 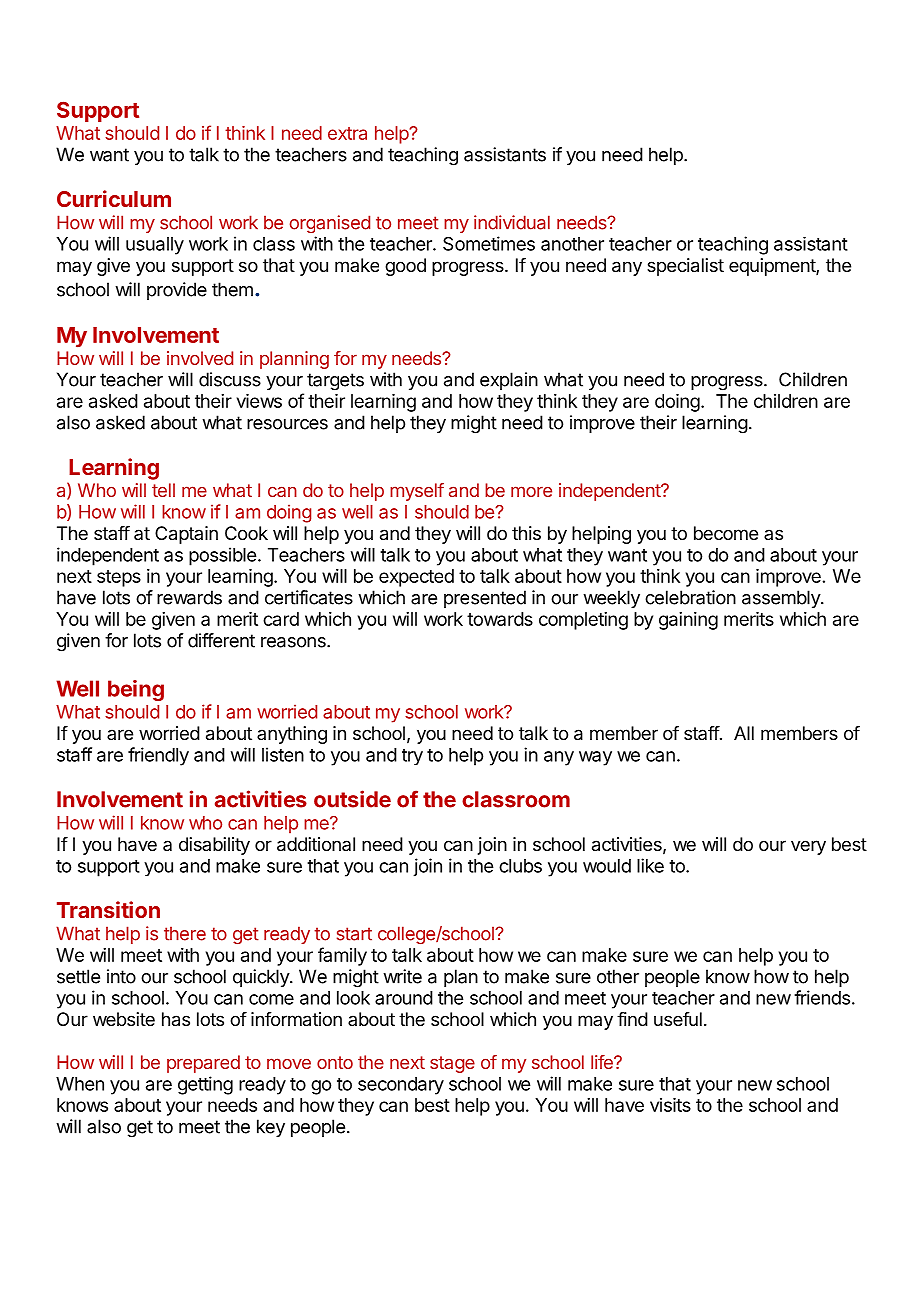 I want to click on Curriculum, so click(x=114, y=198).
